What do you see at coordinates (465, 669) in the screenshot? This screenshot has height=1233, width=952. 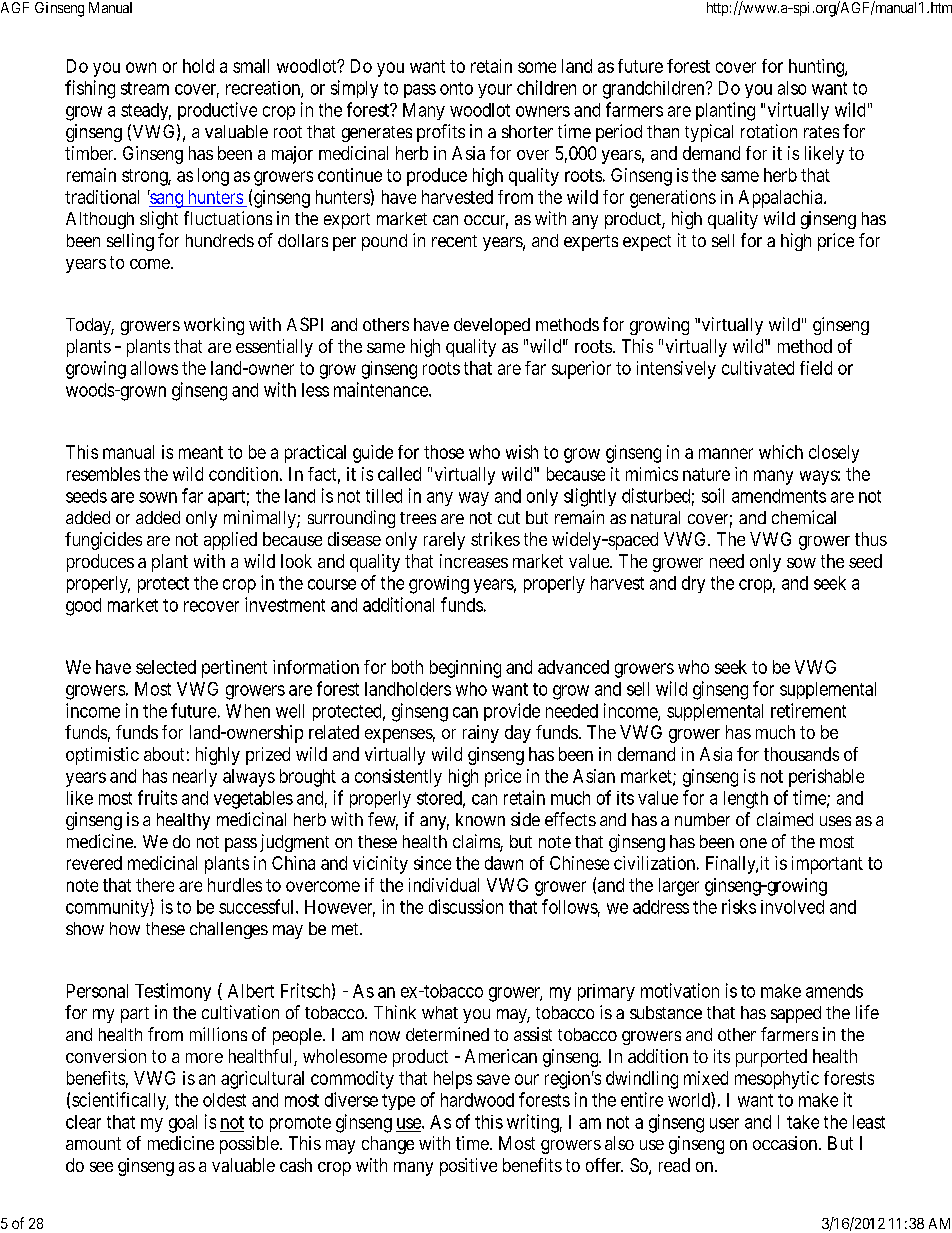 I see `beginning` at bounding box center [465, 669].
